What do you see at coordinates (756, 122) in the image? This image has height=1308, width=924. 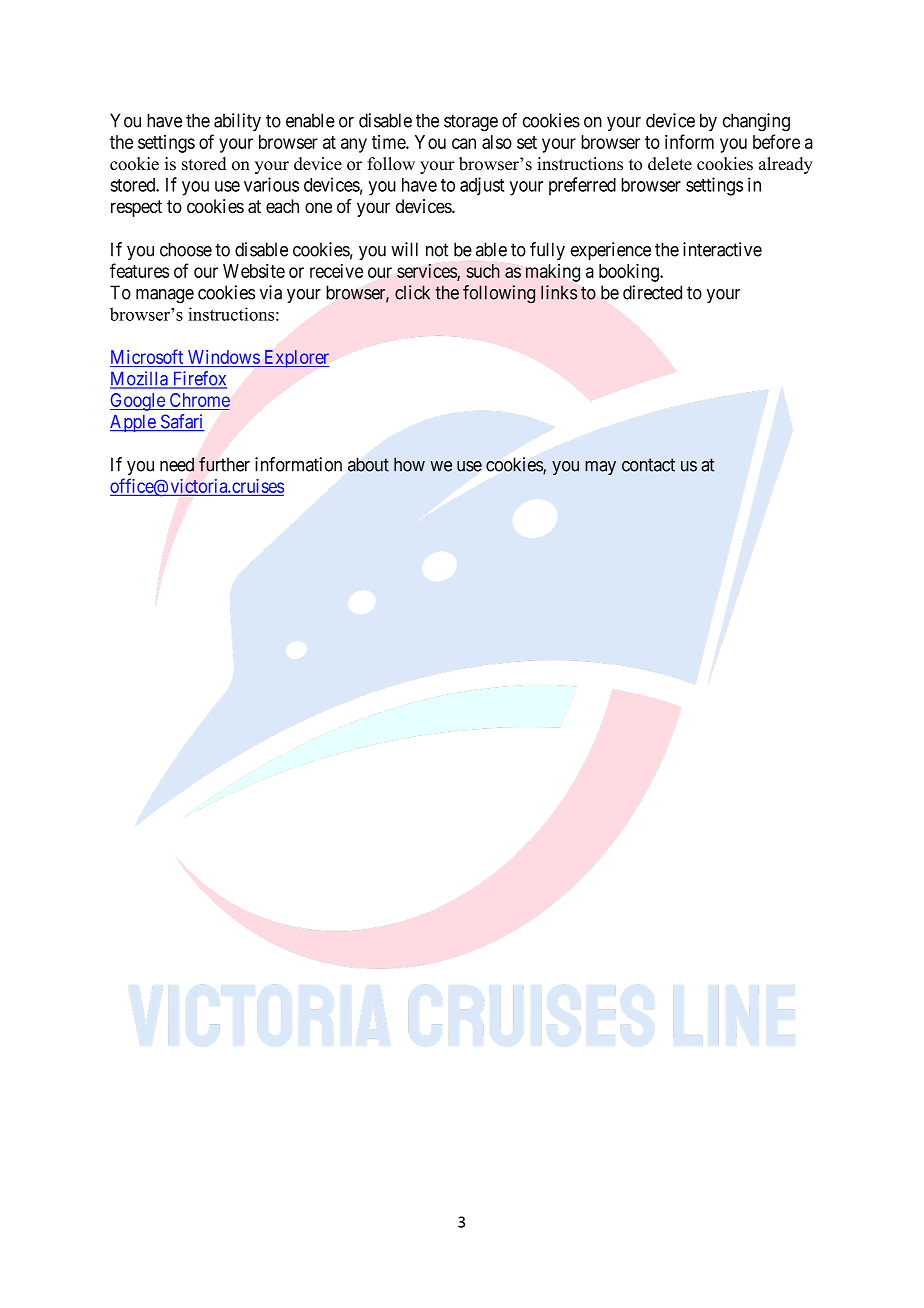 I see `changing` at bounding box center [756, 122].
